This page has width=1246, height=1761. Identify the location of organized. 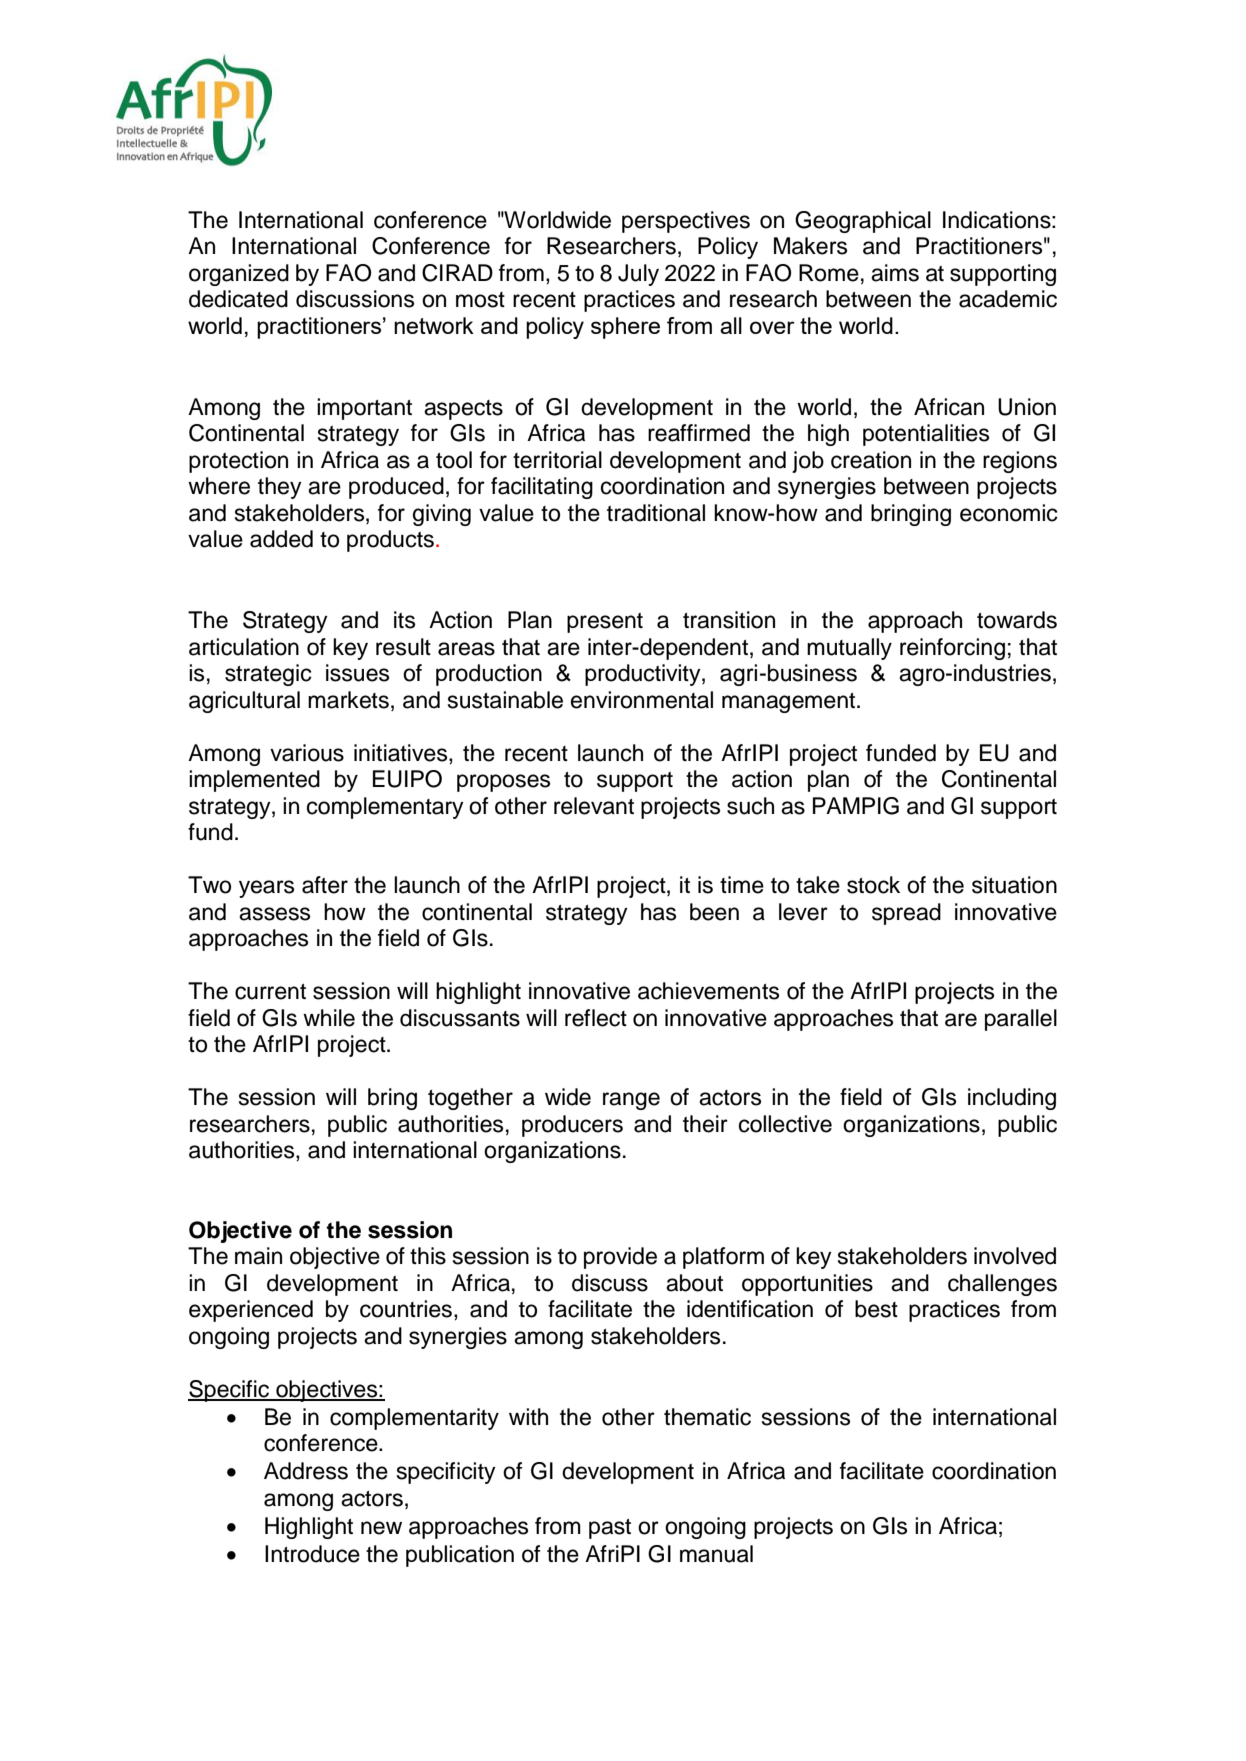
(239, 275).
